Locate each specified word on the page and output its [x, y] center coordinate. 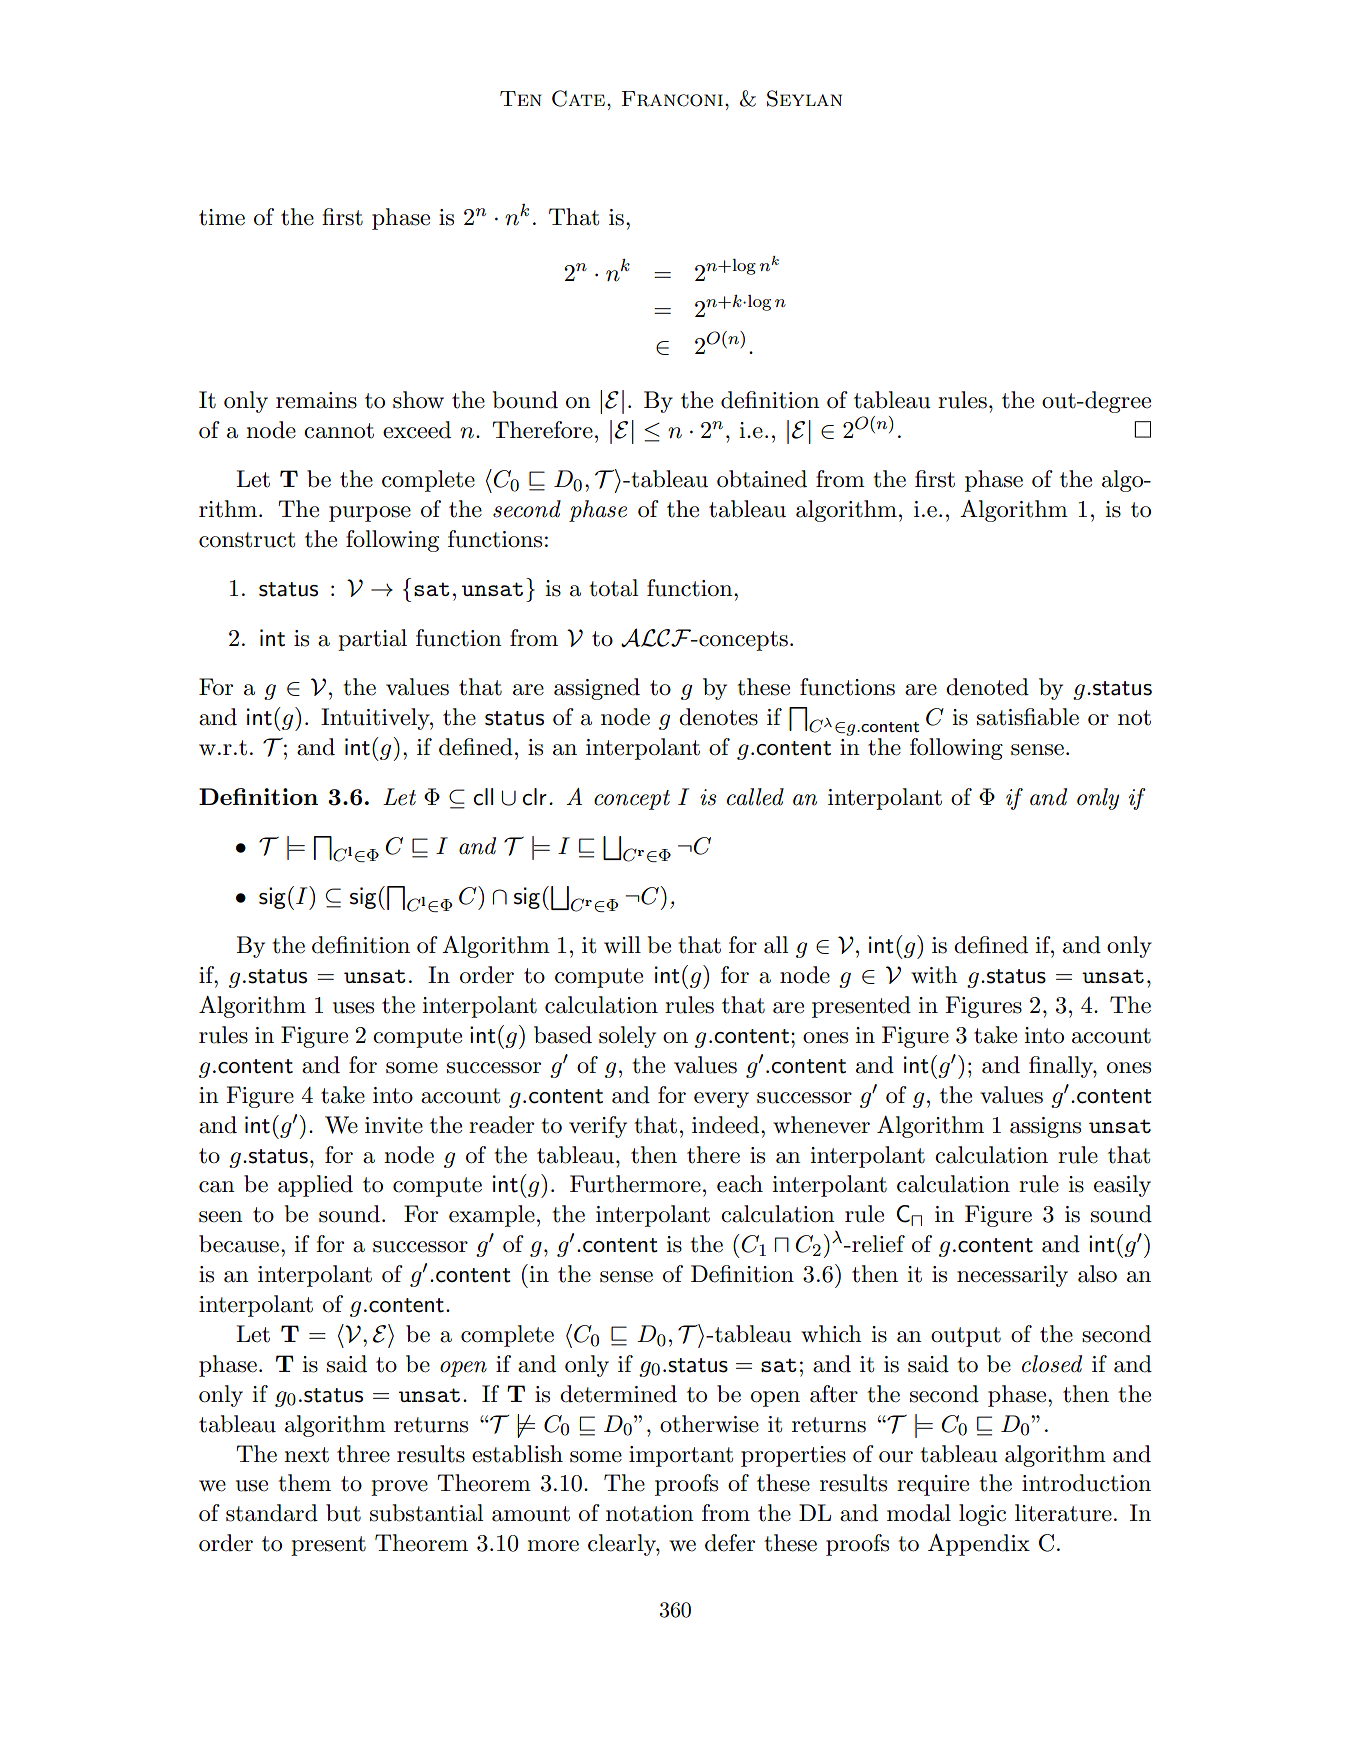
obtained [762, 479]
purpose [370, 514]
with [934, 975]
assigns [1045, 1127]
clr [534, 797]
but [343, 1513]
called [755, 797]
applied [315, 1186]
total [613, 588]
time [222, 217]
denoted [987, 687]
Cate [578, 98]
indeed [725, 1125]
